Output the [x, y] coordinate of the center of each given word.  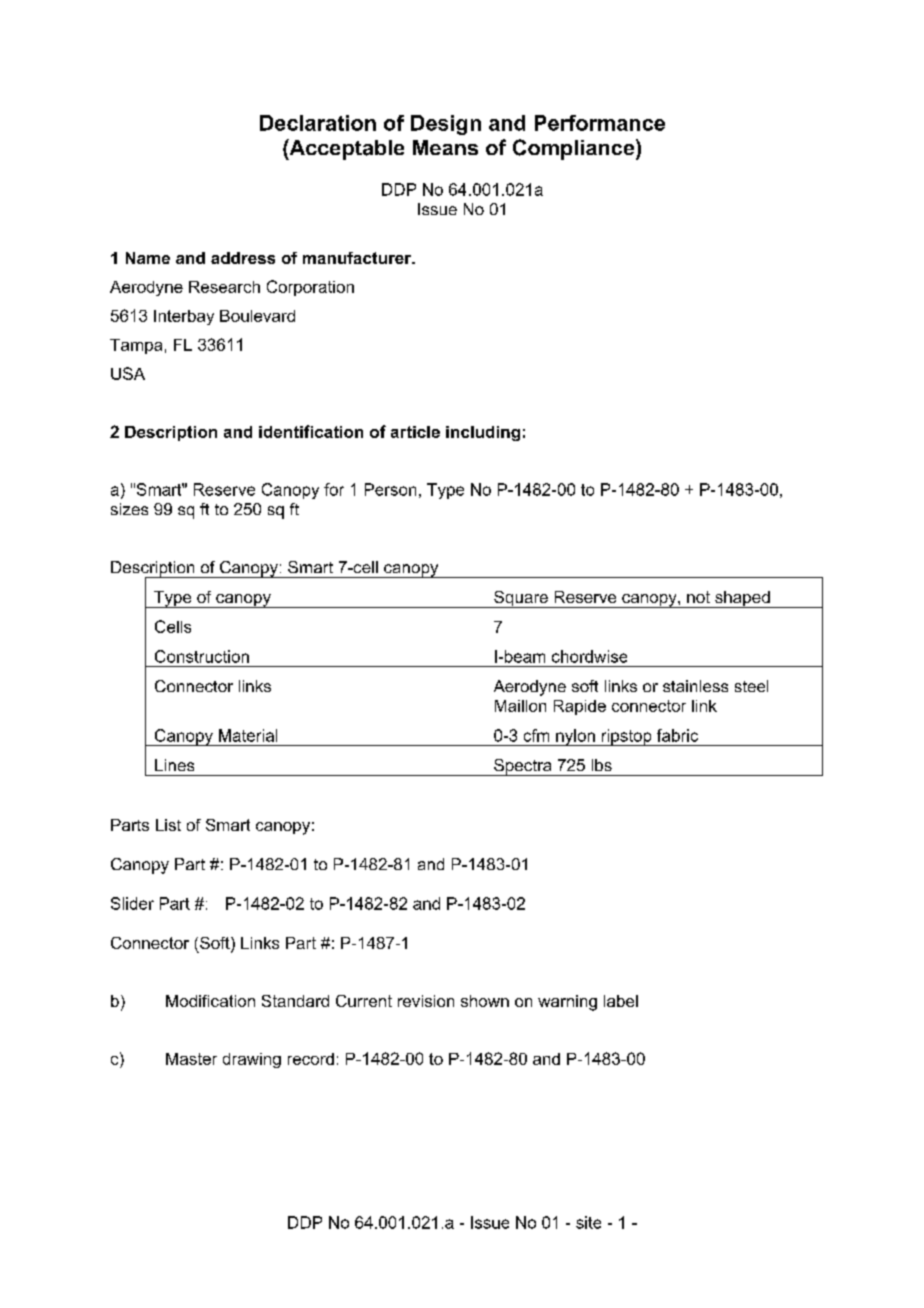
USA [128, 373]
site [588, 1222]
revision [426, 1001]
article [415, 432]
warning [567, 1003]
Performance [600, 123]
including [483, 433]
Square [521, 599]
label [621, 1001]
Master [191, 1059]
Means [445, 147]
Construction [202, 656]
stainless [695, 686]
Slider [132, 903]
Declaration [318, 123]
